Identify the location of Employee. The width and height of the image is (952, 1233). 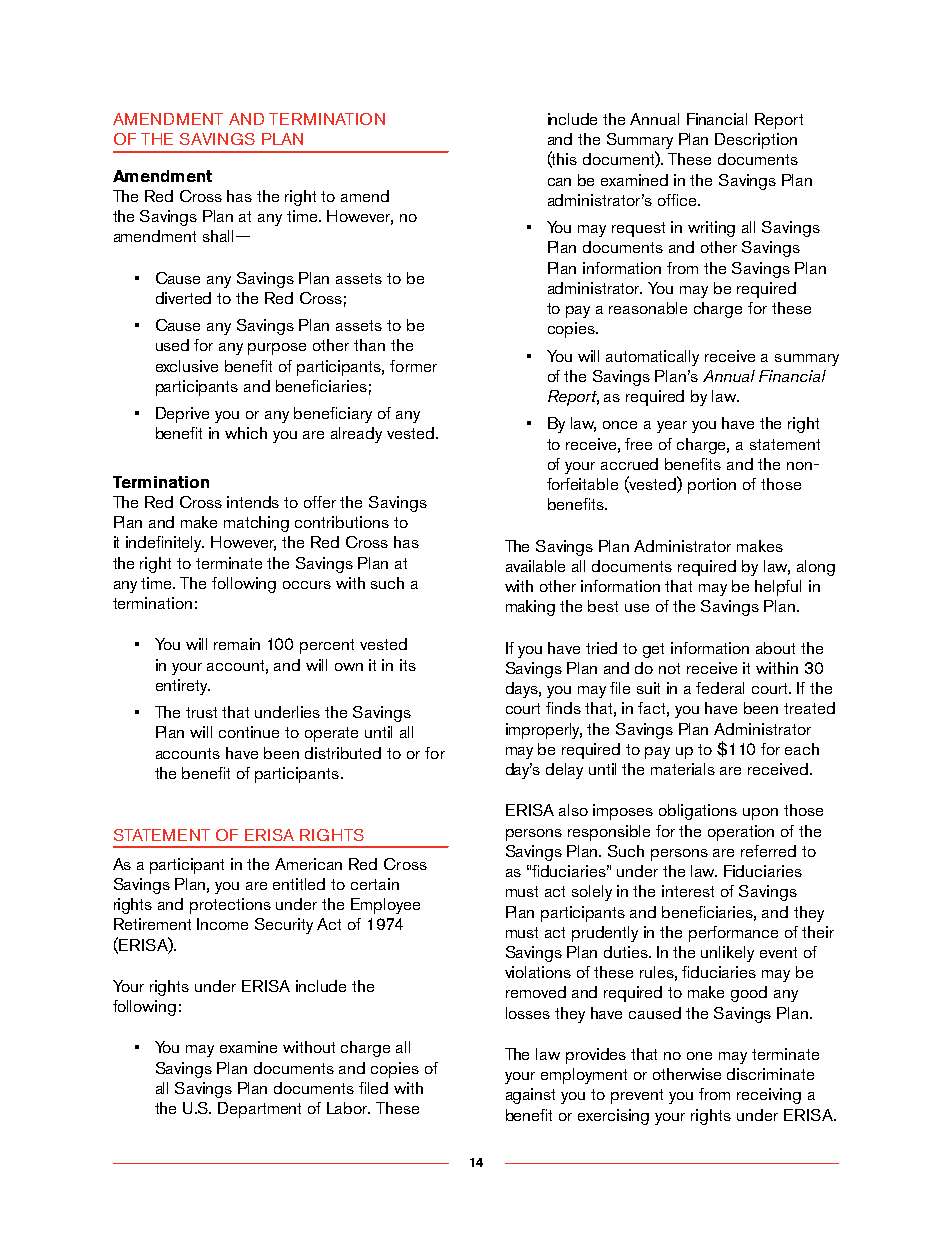
(385, 906).
